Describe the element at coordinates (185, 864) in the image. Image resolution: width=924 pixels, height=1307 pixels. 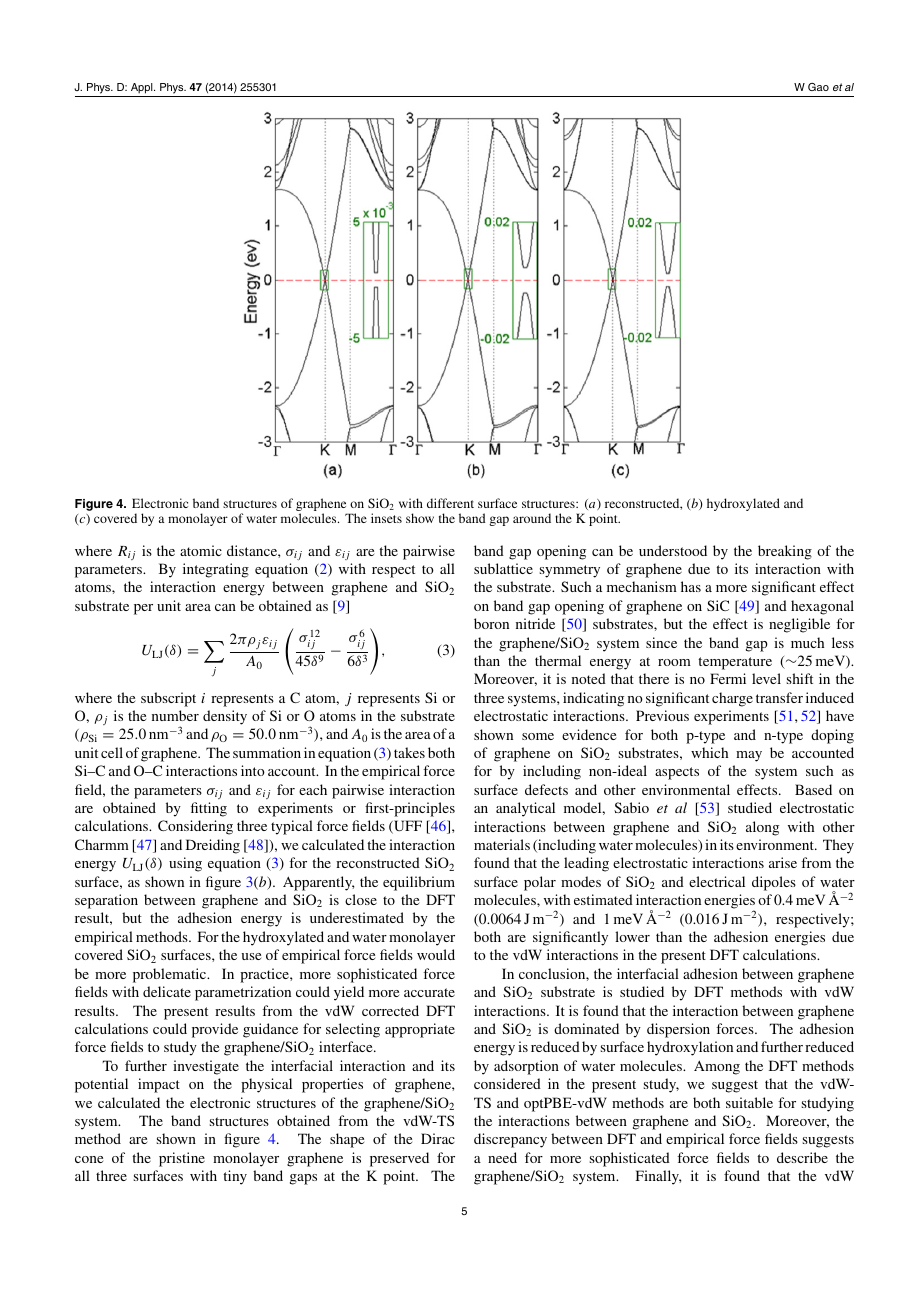
I see `using` at that location.
